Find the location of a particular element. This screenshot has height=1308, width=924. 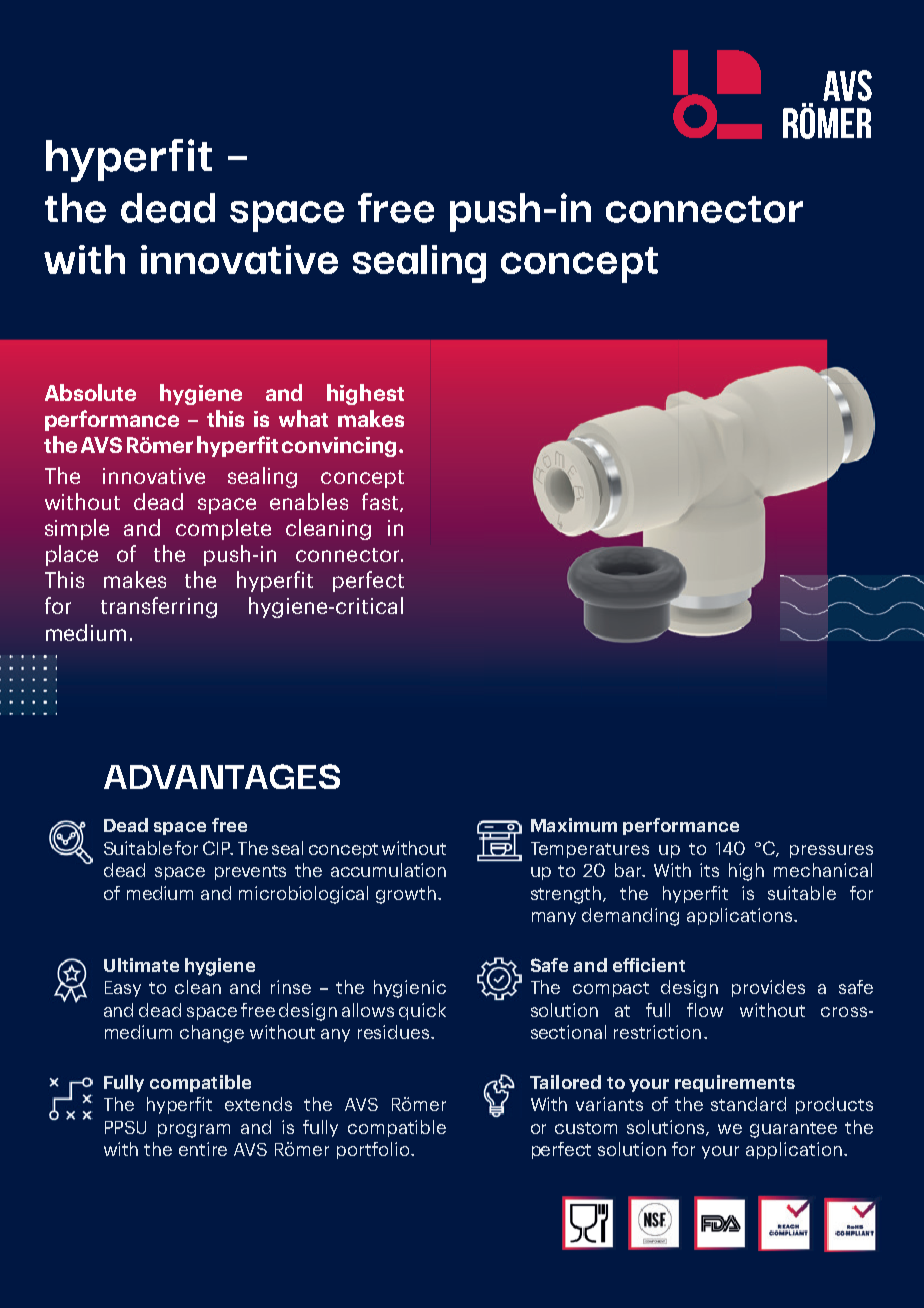

Ultimate is located at coordinates (141, 965).
